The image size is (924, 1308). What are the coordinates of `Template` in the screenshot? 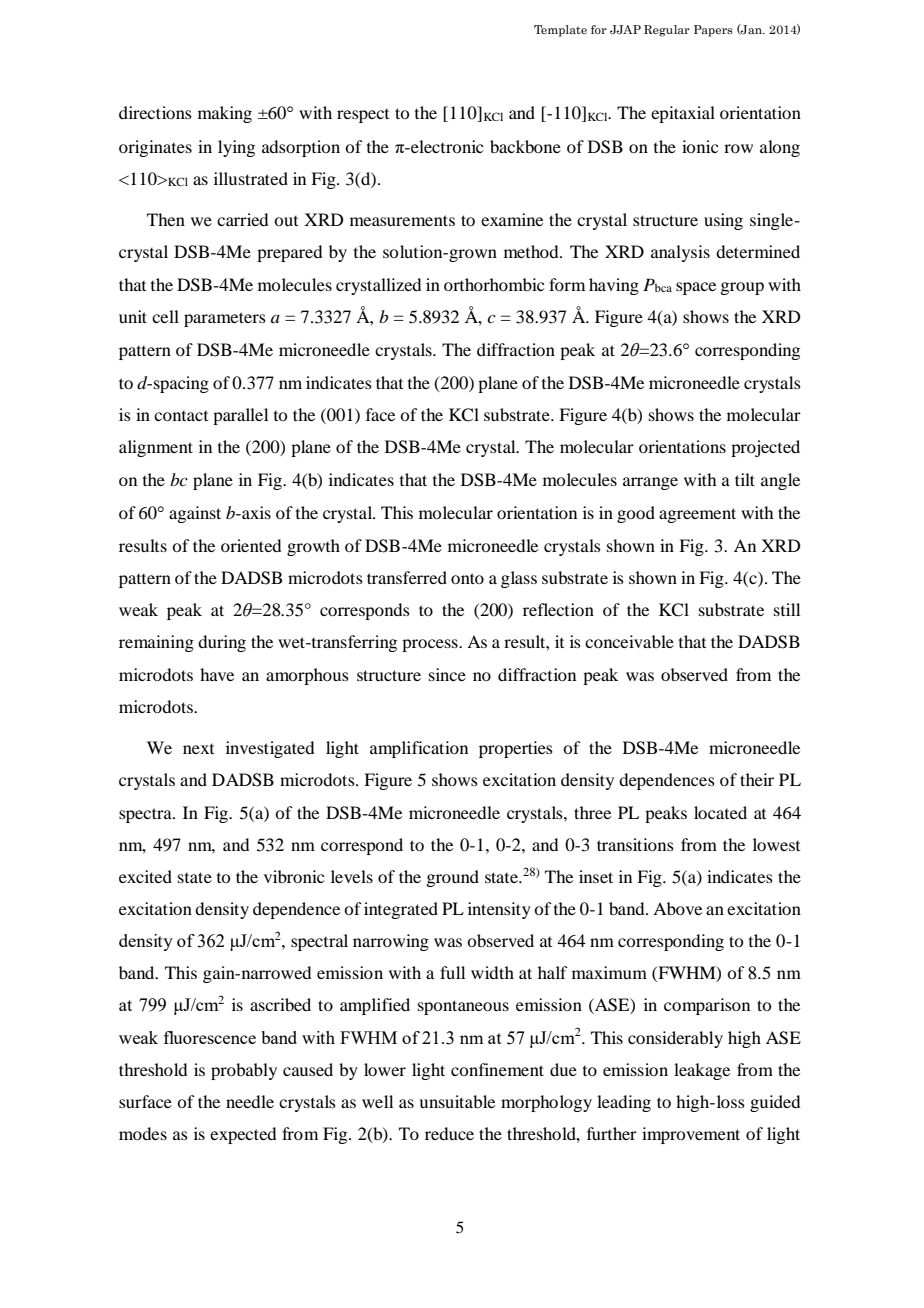 It's located at (560, 31).
